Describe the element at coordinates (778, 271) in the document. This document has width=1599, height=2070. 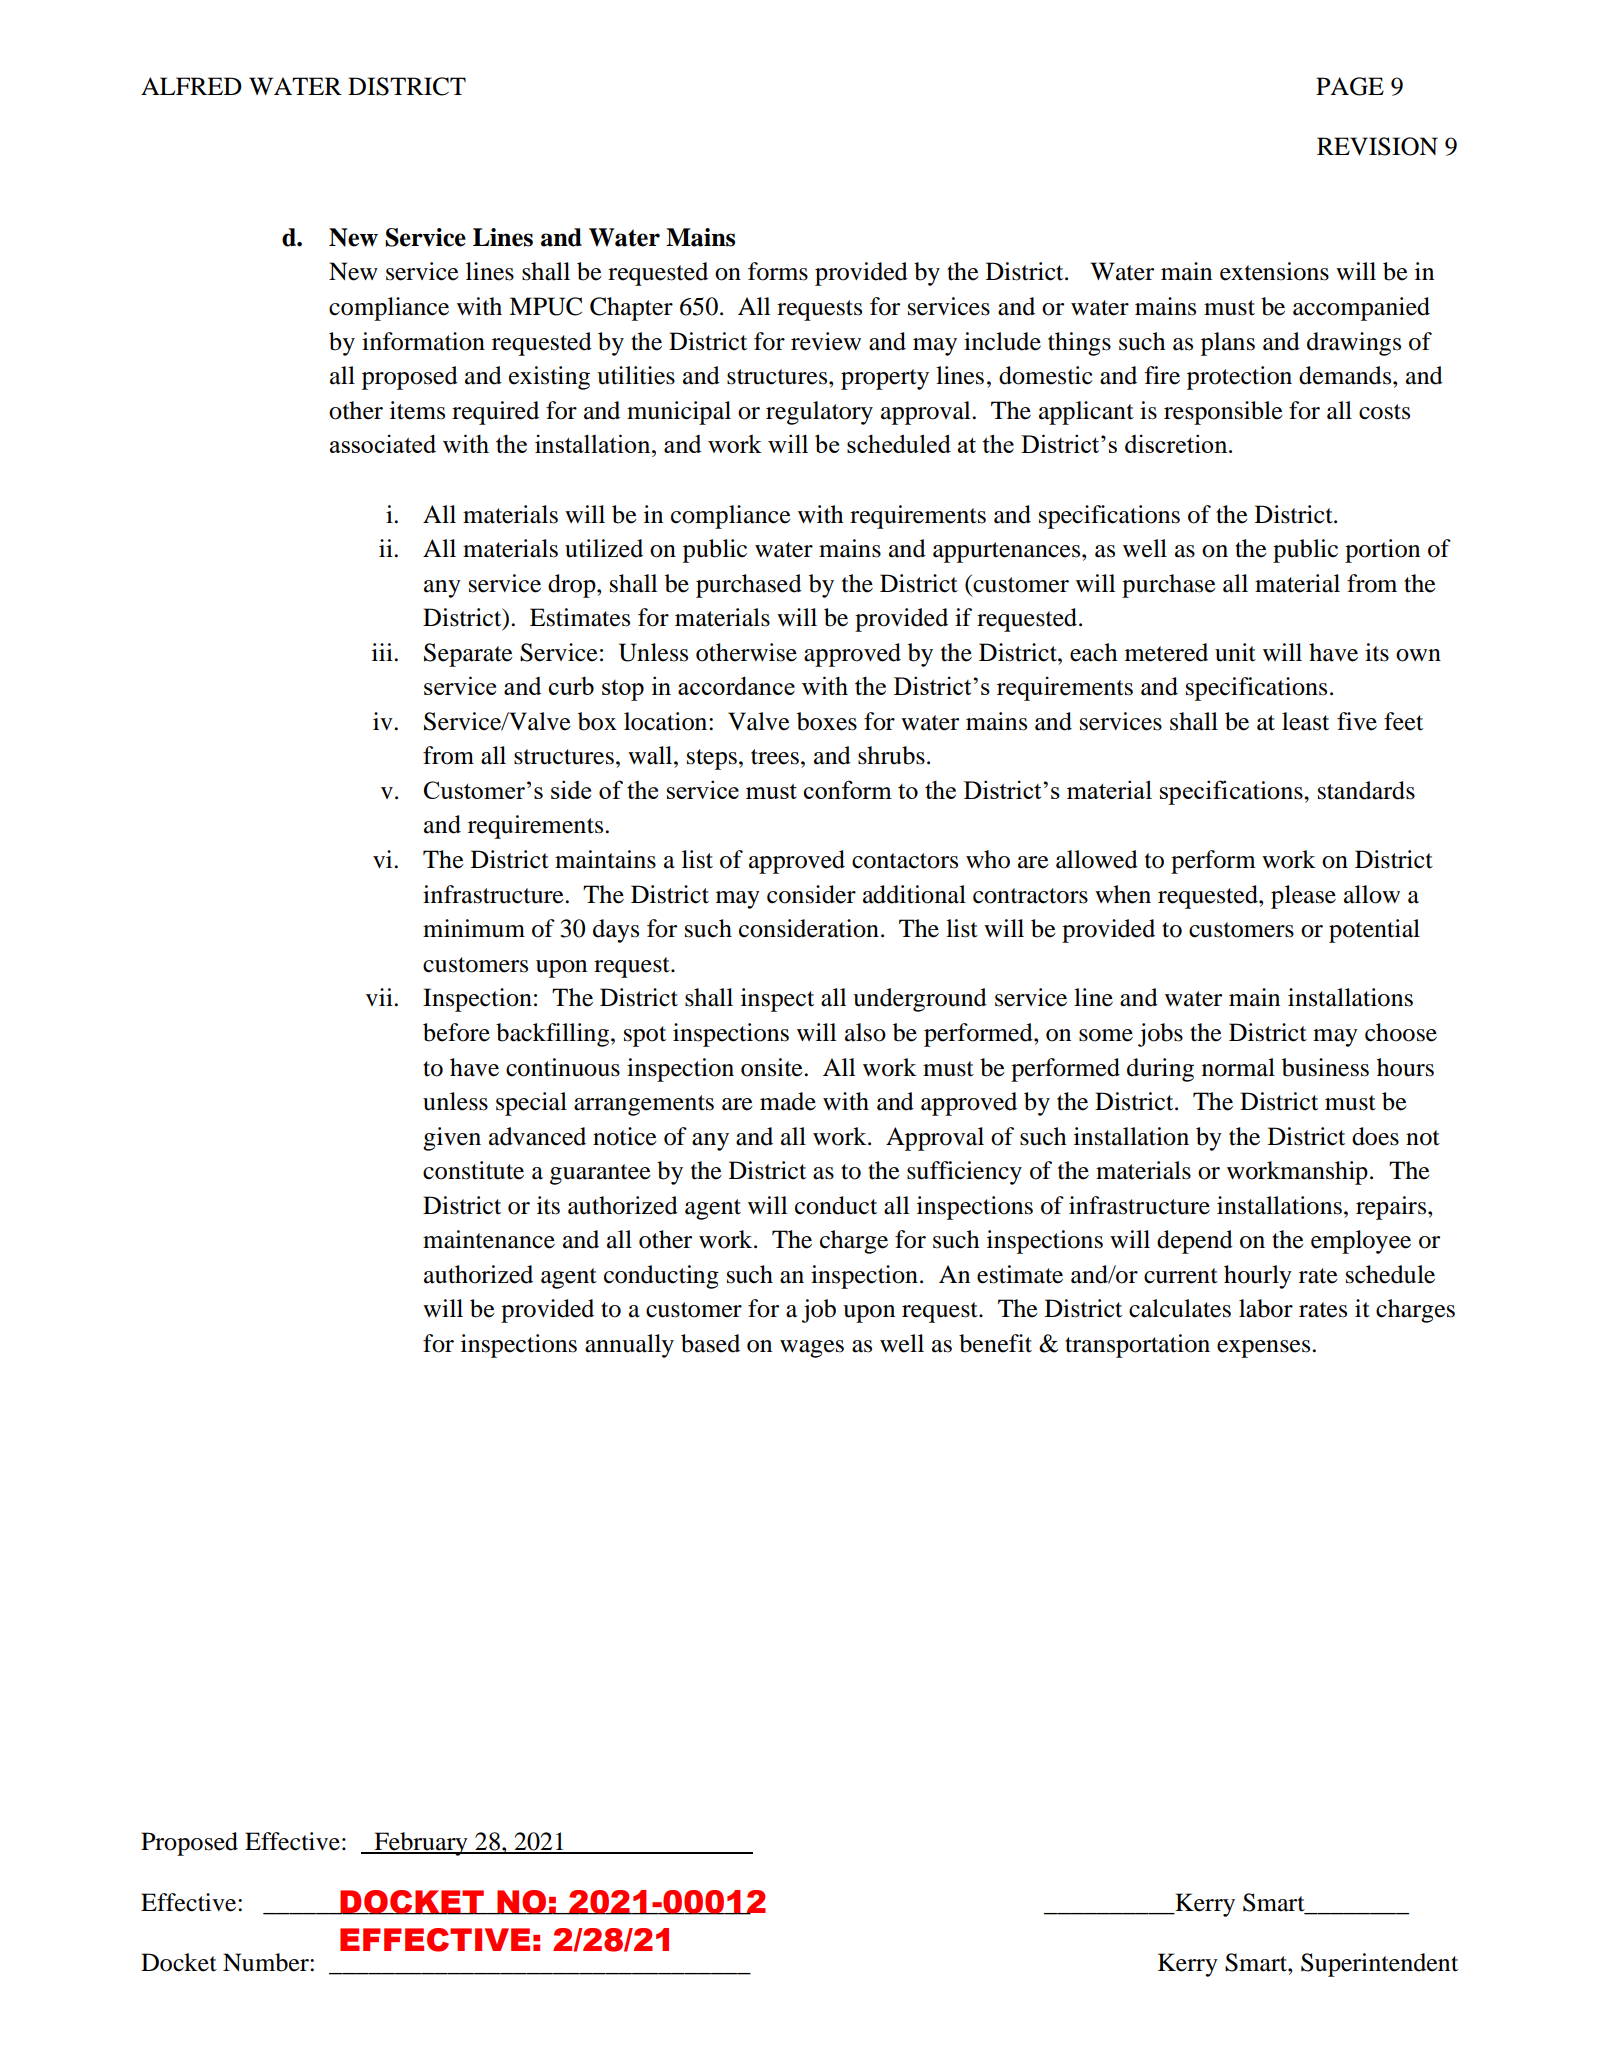
I see `forms` at that location.
